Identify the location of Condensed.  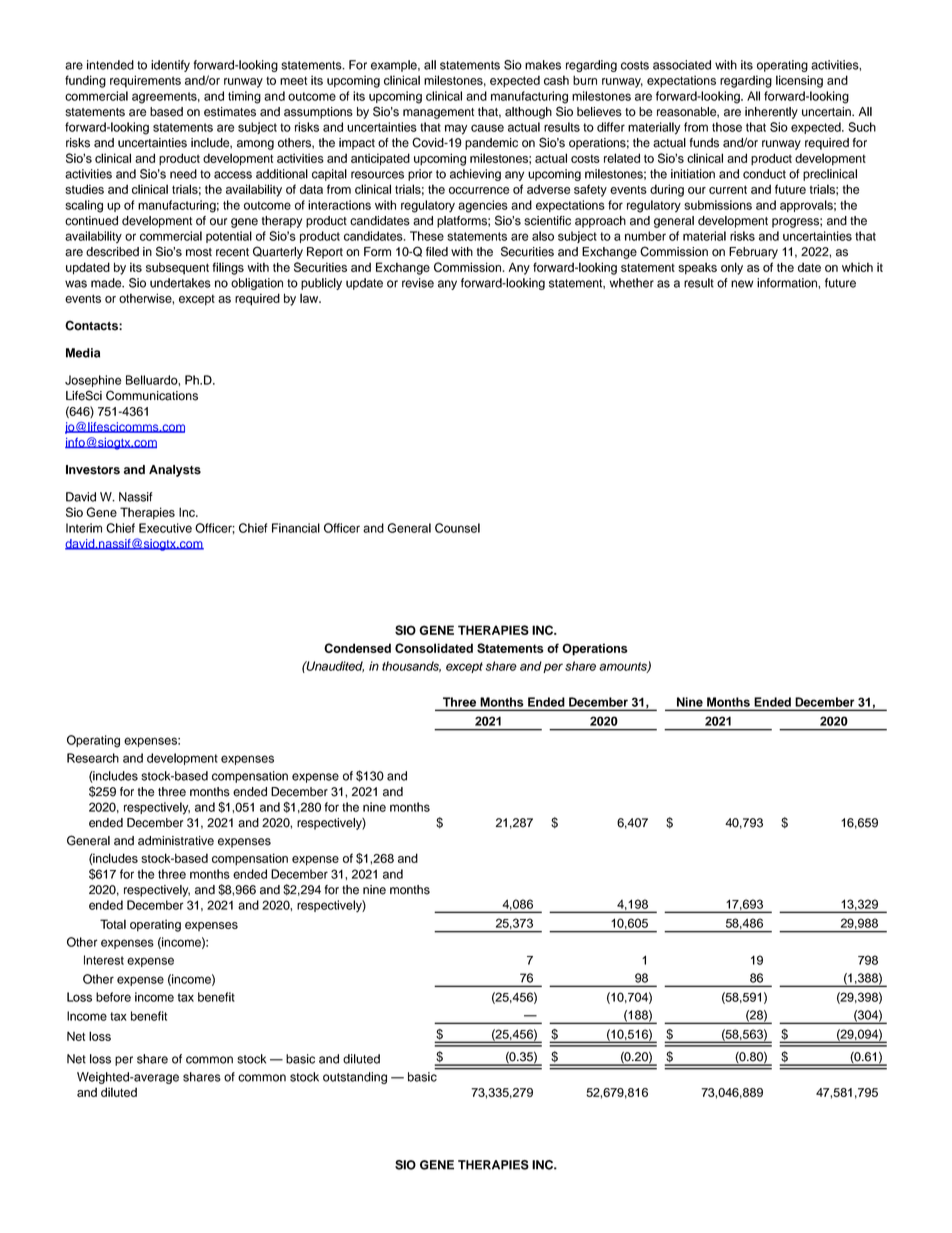
(357, 648).
